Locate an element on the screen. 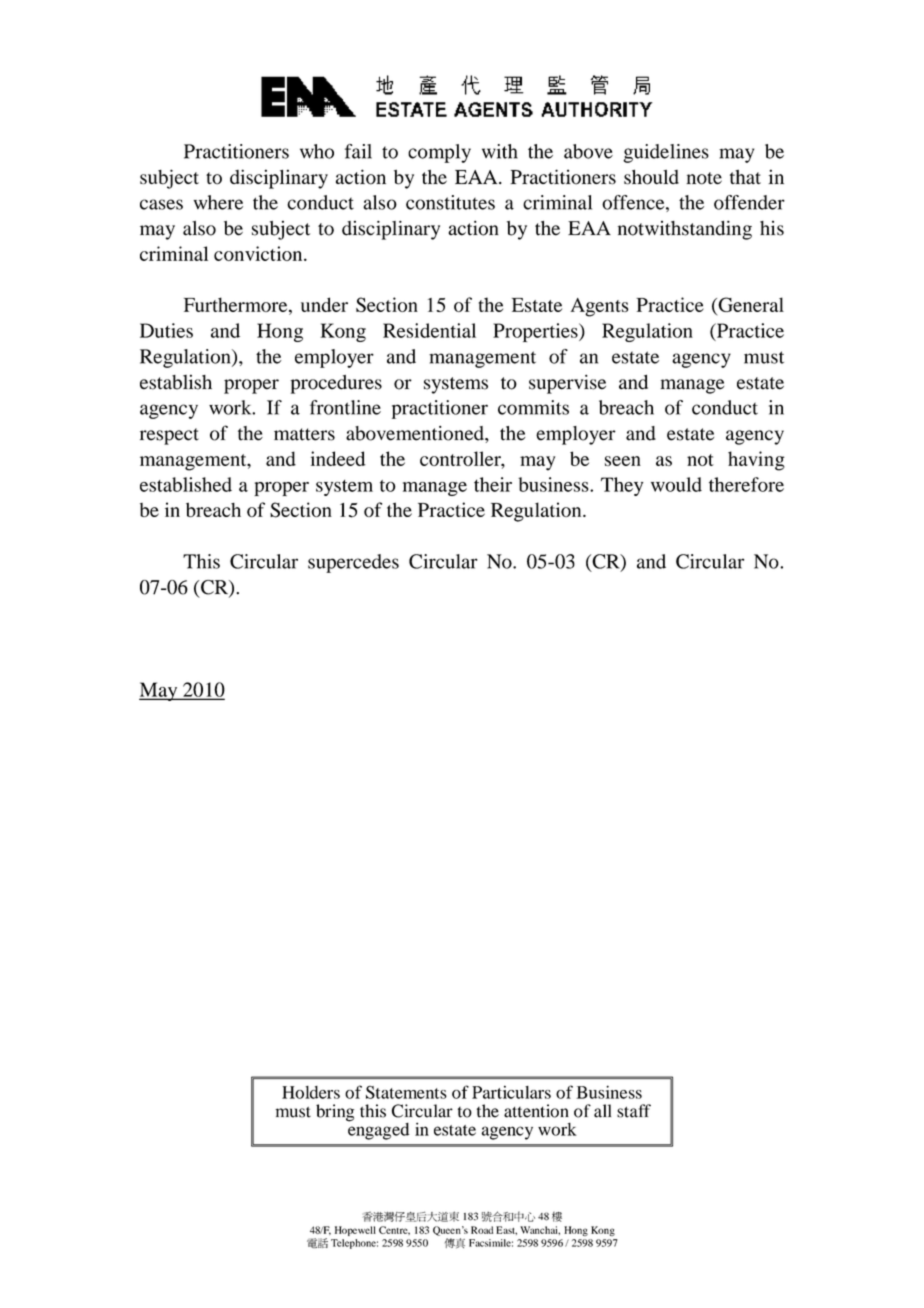 The image size is (924, 1308). constitutes is located at coordinates (450, 202).
